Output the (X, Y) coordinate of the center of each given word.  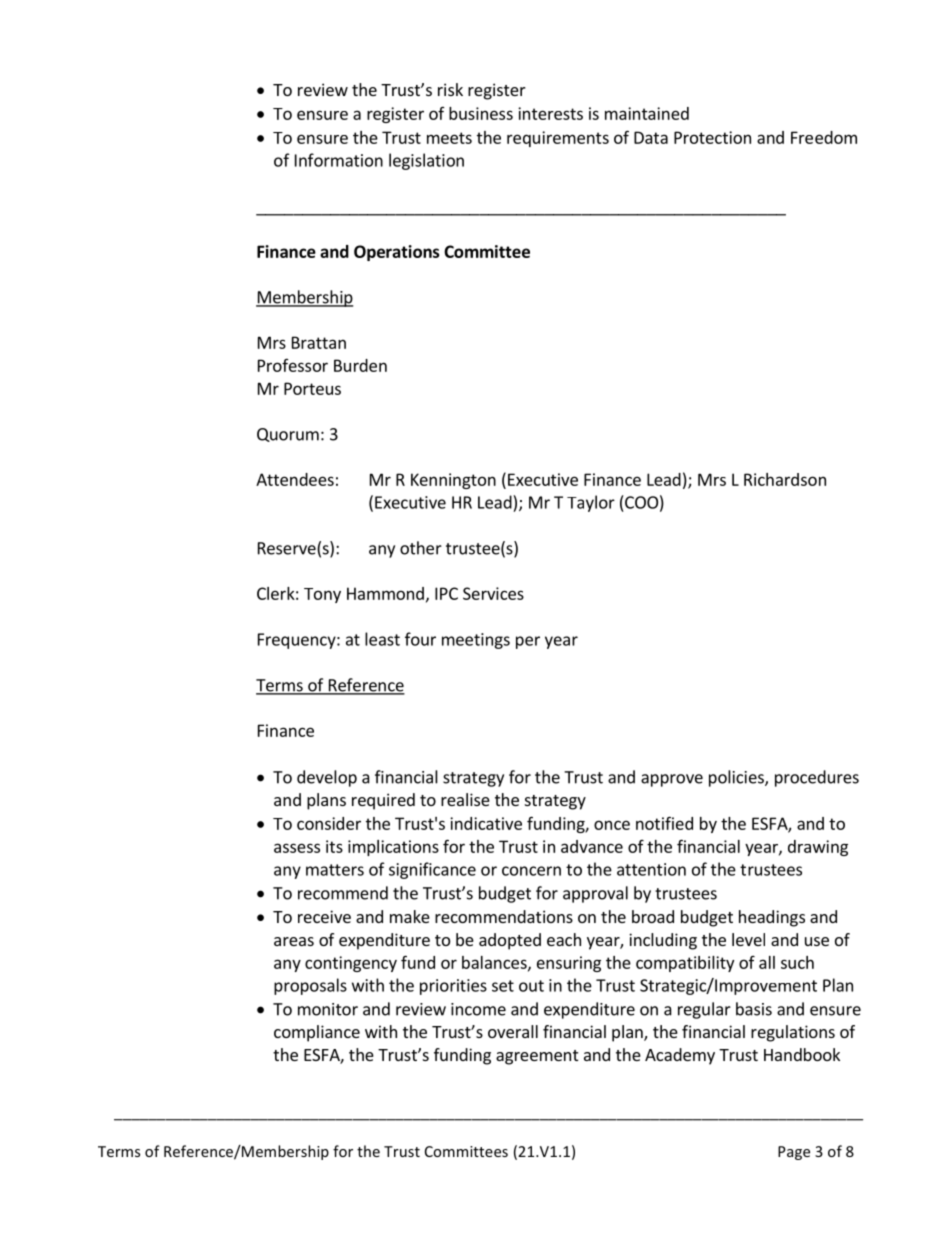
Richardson (785, 479)
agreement (537, 1057)
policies (737, 778)
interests (550, 113)
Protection (712, 137)
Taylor (591, 503)
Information (339, 160)
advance (592, 846)
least (382, 639)
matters (335, 870)
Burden (360, 365)
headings (772, 918)
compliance (317, 1033)
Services (493, 593)
